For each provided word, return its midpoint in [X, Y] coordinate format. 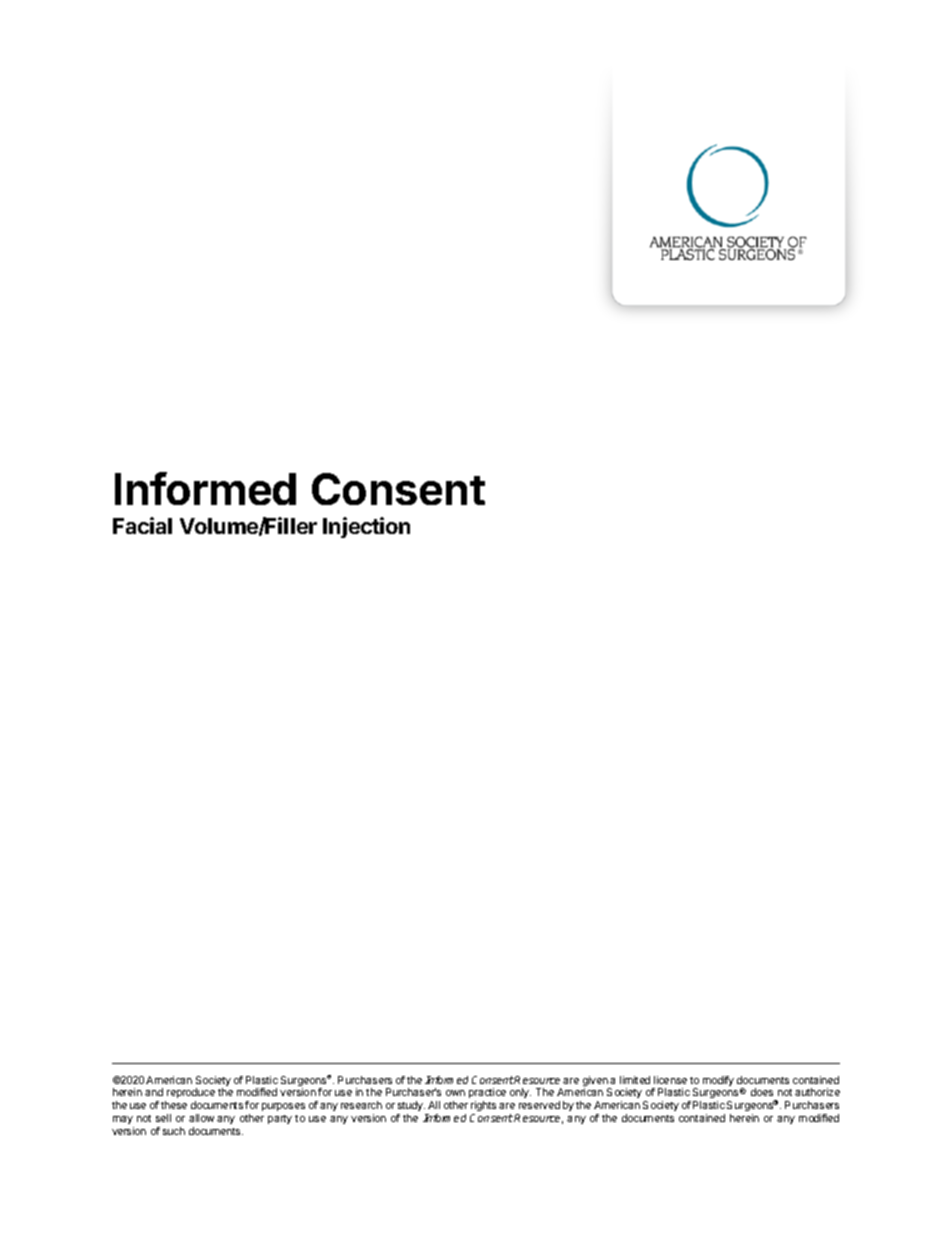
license [670, 1080]
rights [483, 1108]
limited [635, 1080]
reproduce [191, 1093]
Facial [142, 525]
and [154, 1092]
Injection [366, 527]
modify [718, 1081]
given [596, 1082]
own [455, 1093]
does [762, 1092]
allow [201, 1118]
